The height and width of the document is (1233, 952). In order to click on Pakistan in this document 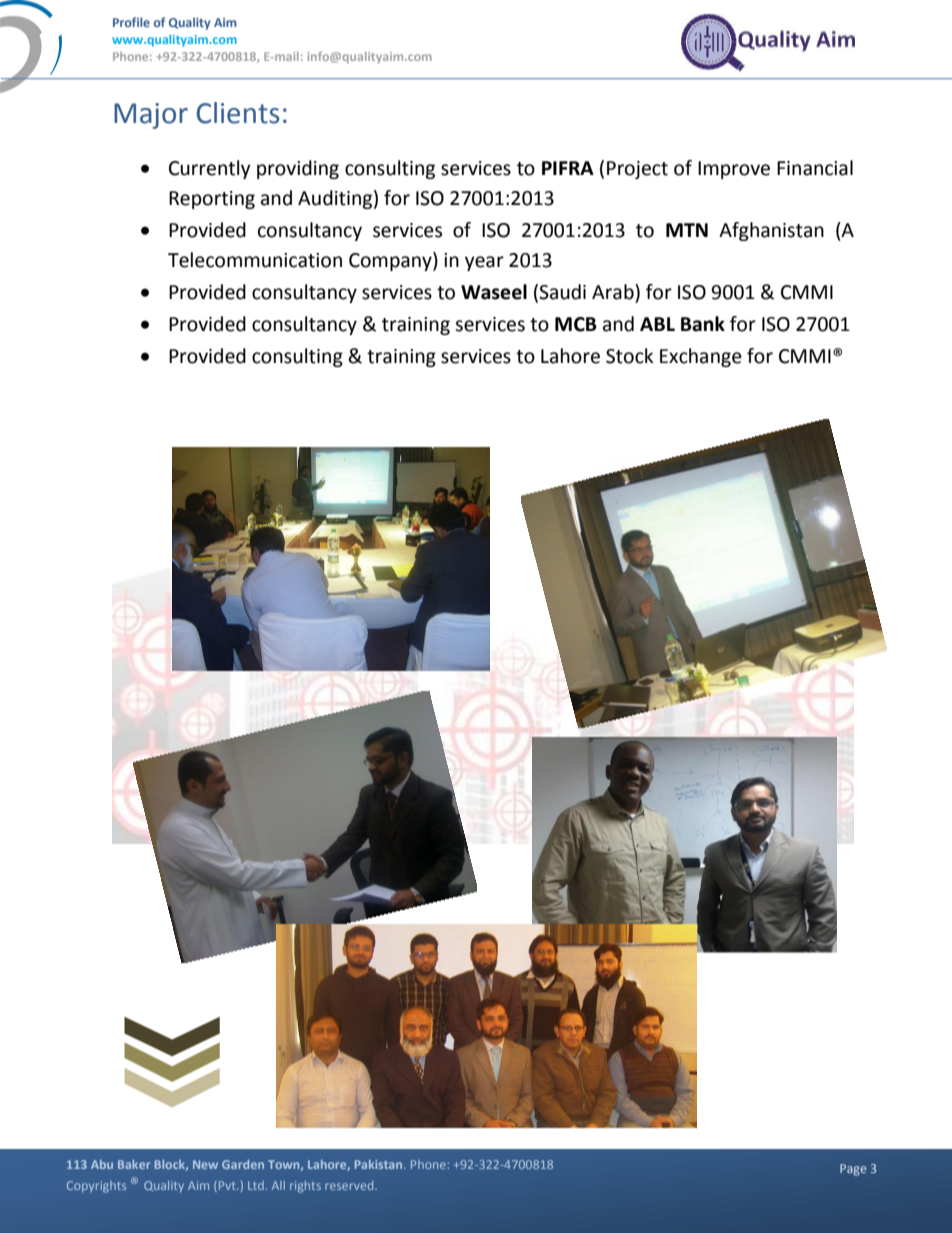, I will do `click(380, 1164)`.
